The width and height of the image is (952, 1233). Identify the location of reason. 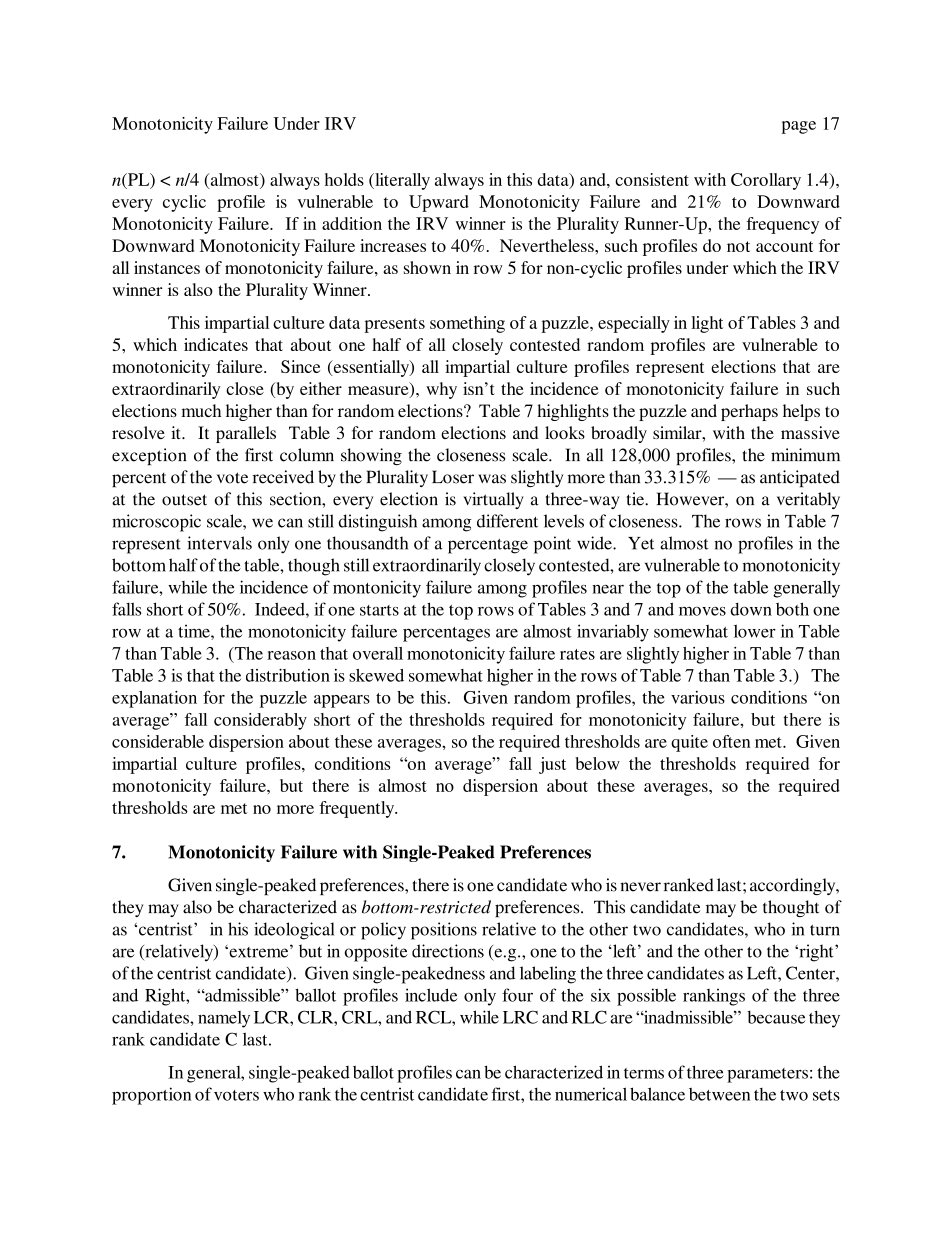
(291, 655).
